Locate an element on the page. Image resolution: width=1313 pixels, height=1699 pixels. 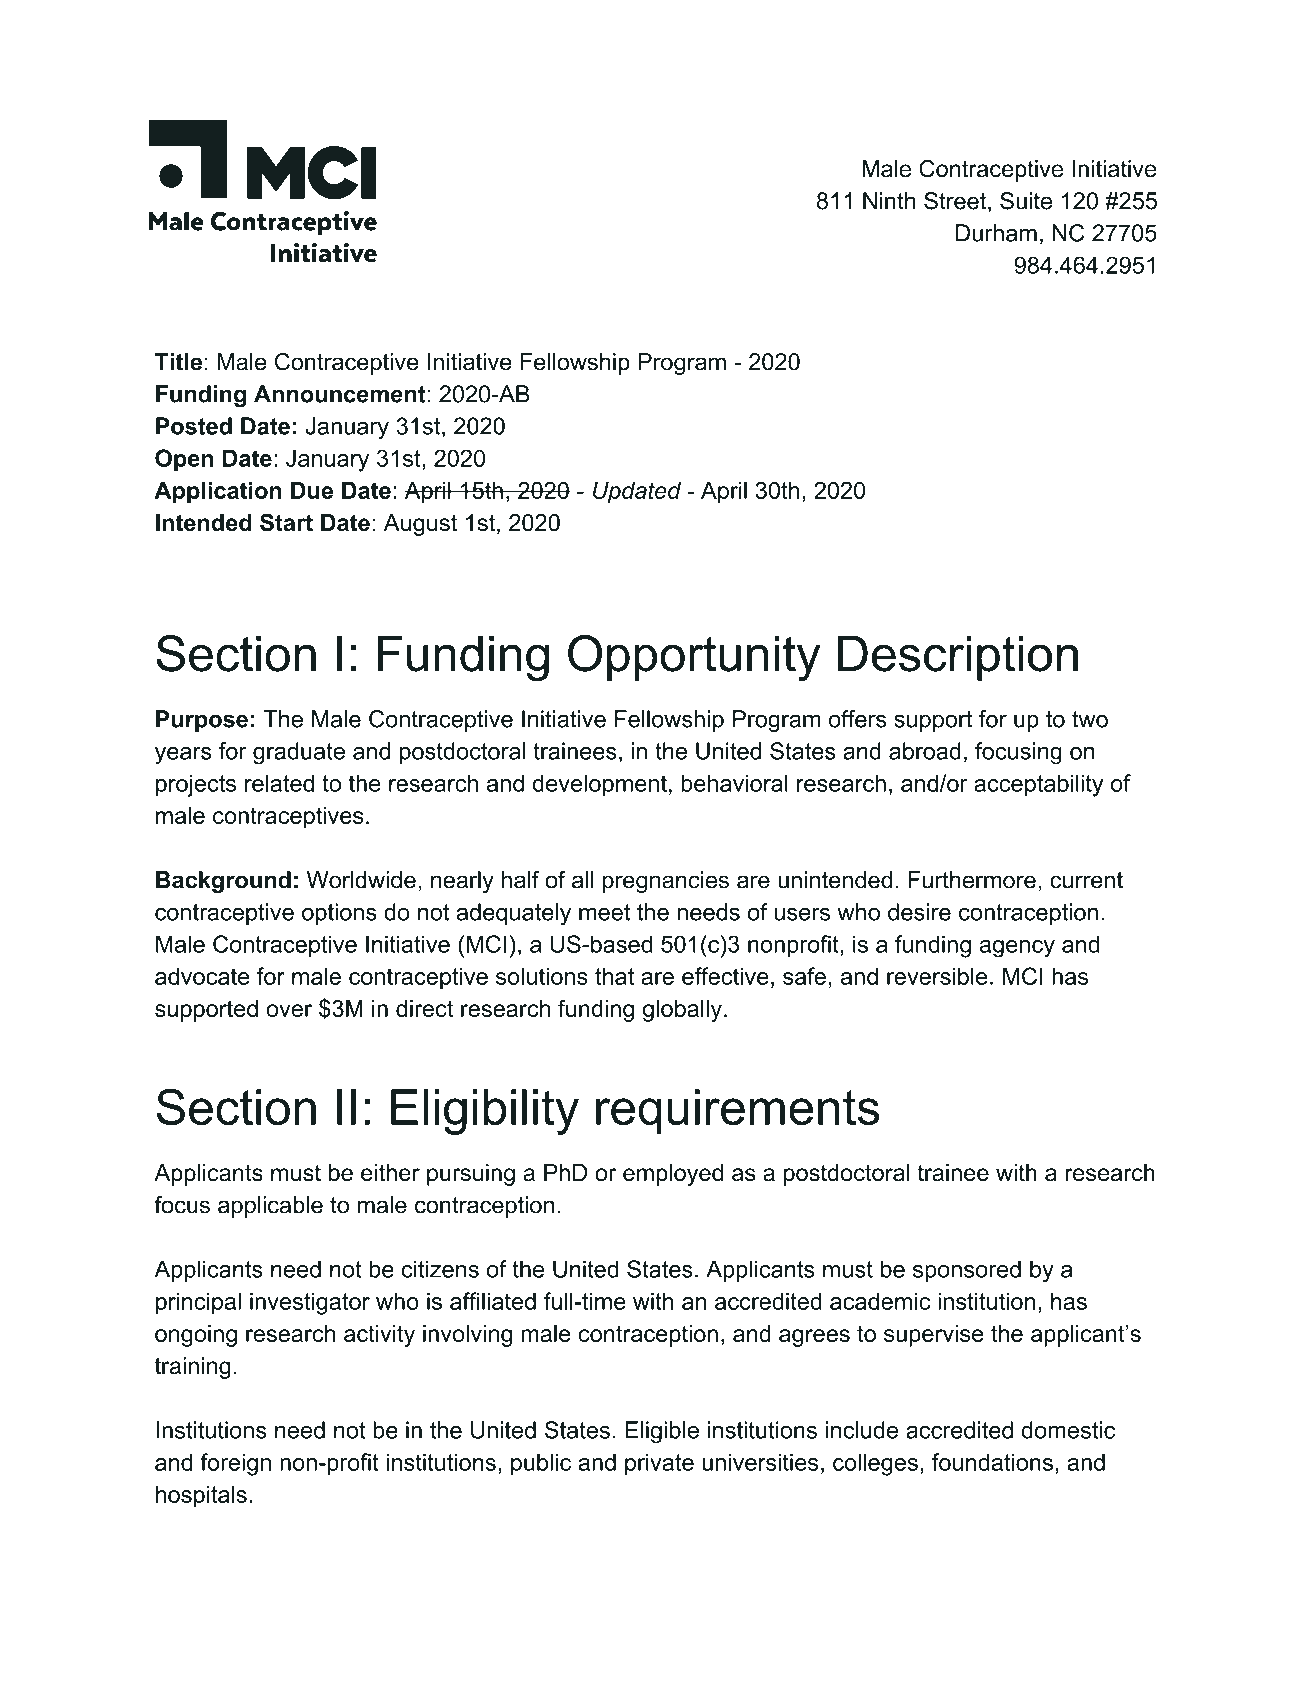
over is located at coordinates (289, 1010).
